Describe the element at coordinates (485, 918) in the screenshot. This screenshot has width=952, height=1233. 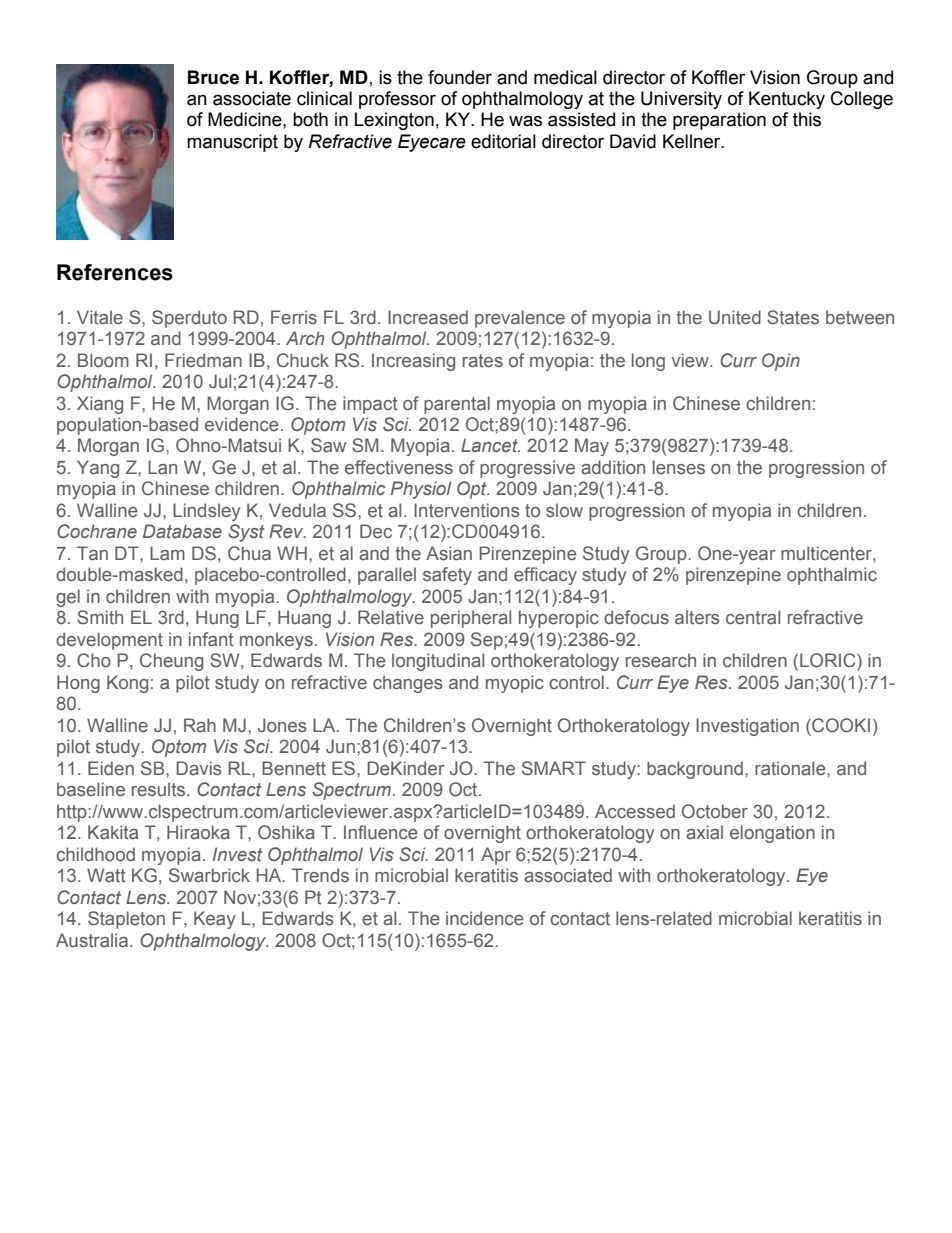
I see `incidence` at that location.
